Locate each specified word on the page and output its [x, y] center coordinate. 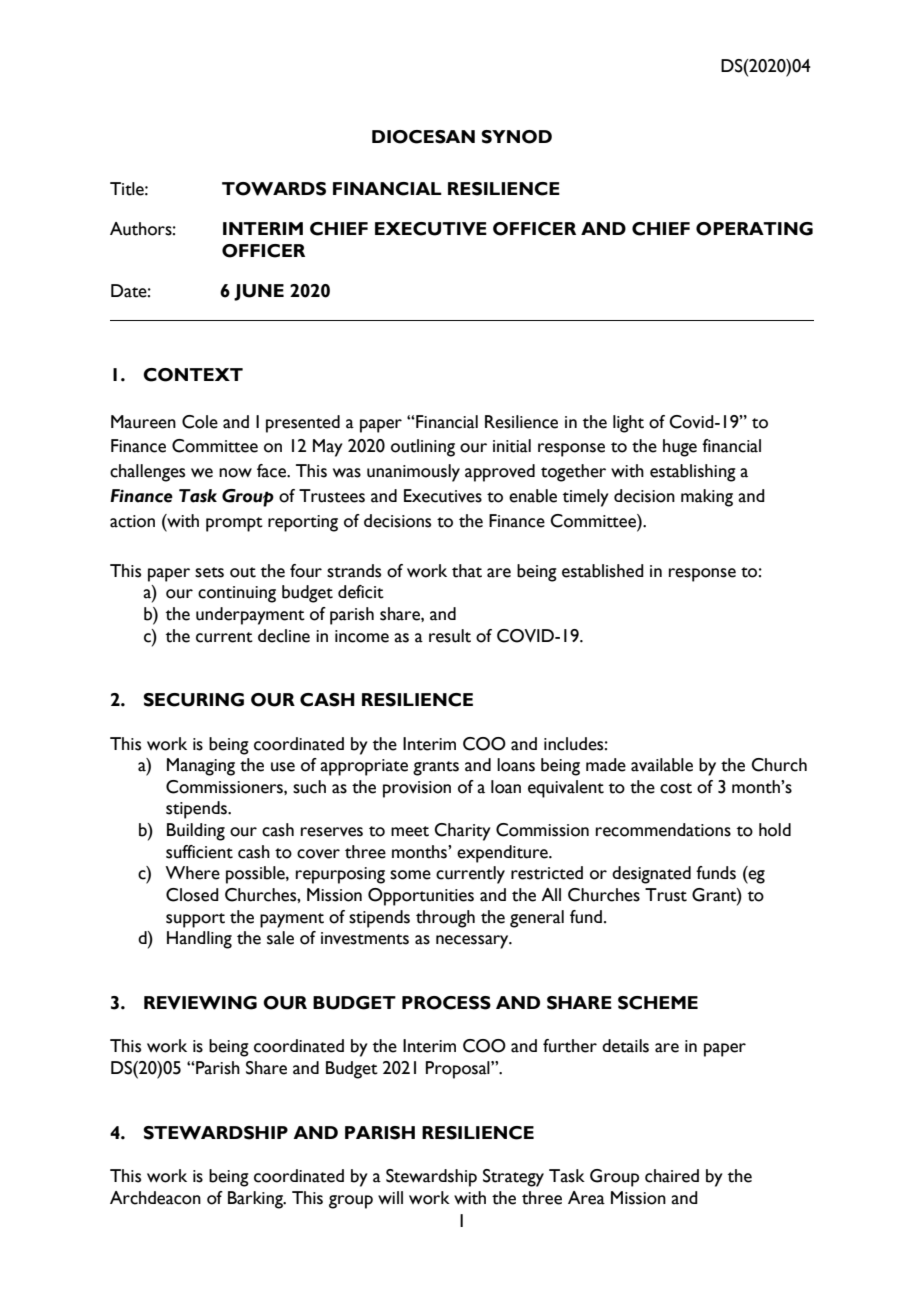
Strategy [513, 1178]
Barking [256, 1200]
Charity [462, 832]
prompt [234, 524]
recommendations [663, 830]
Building [196, 832]
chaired [672, 1176]
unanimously [413, 473]
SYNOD [516, 137]
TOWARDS [274, 189]
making [707, 498]
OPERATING [754, 229]
